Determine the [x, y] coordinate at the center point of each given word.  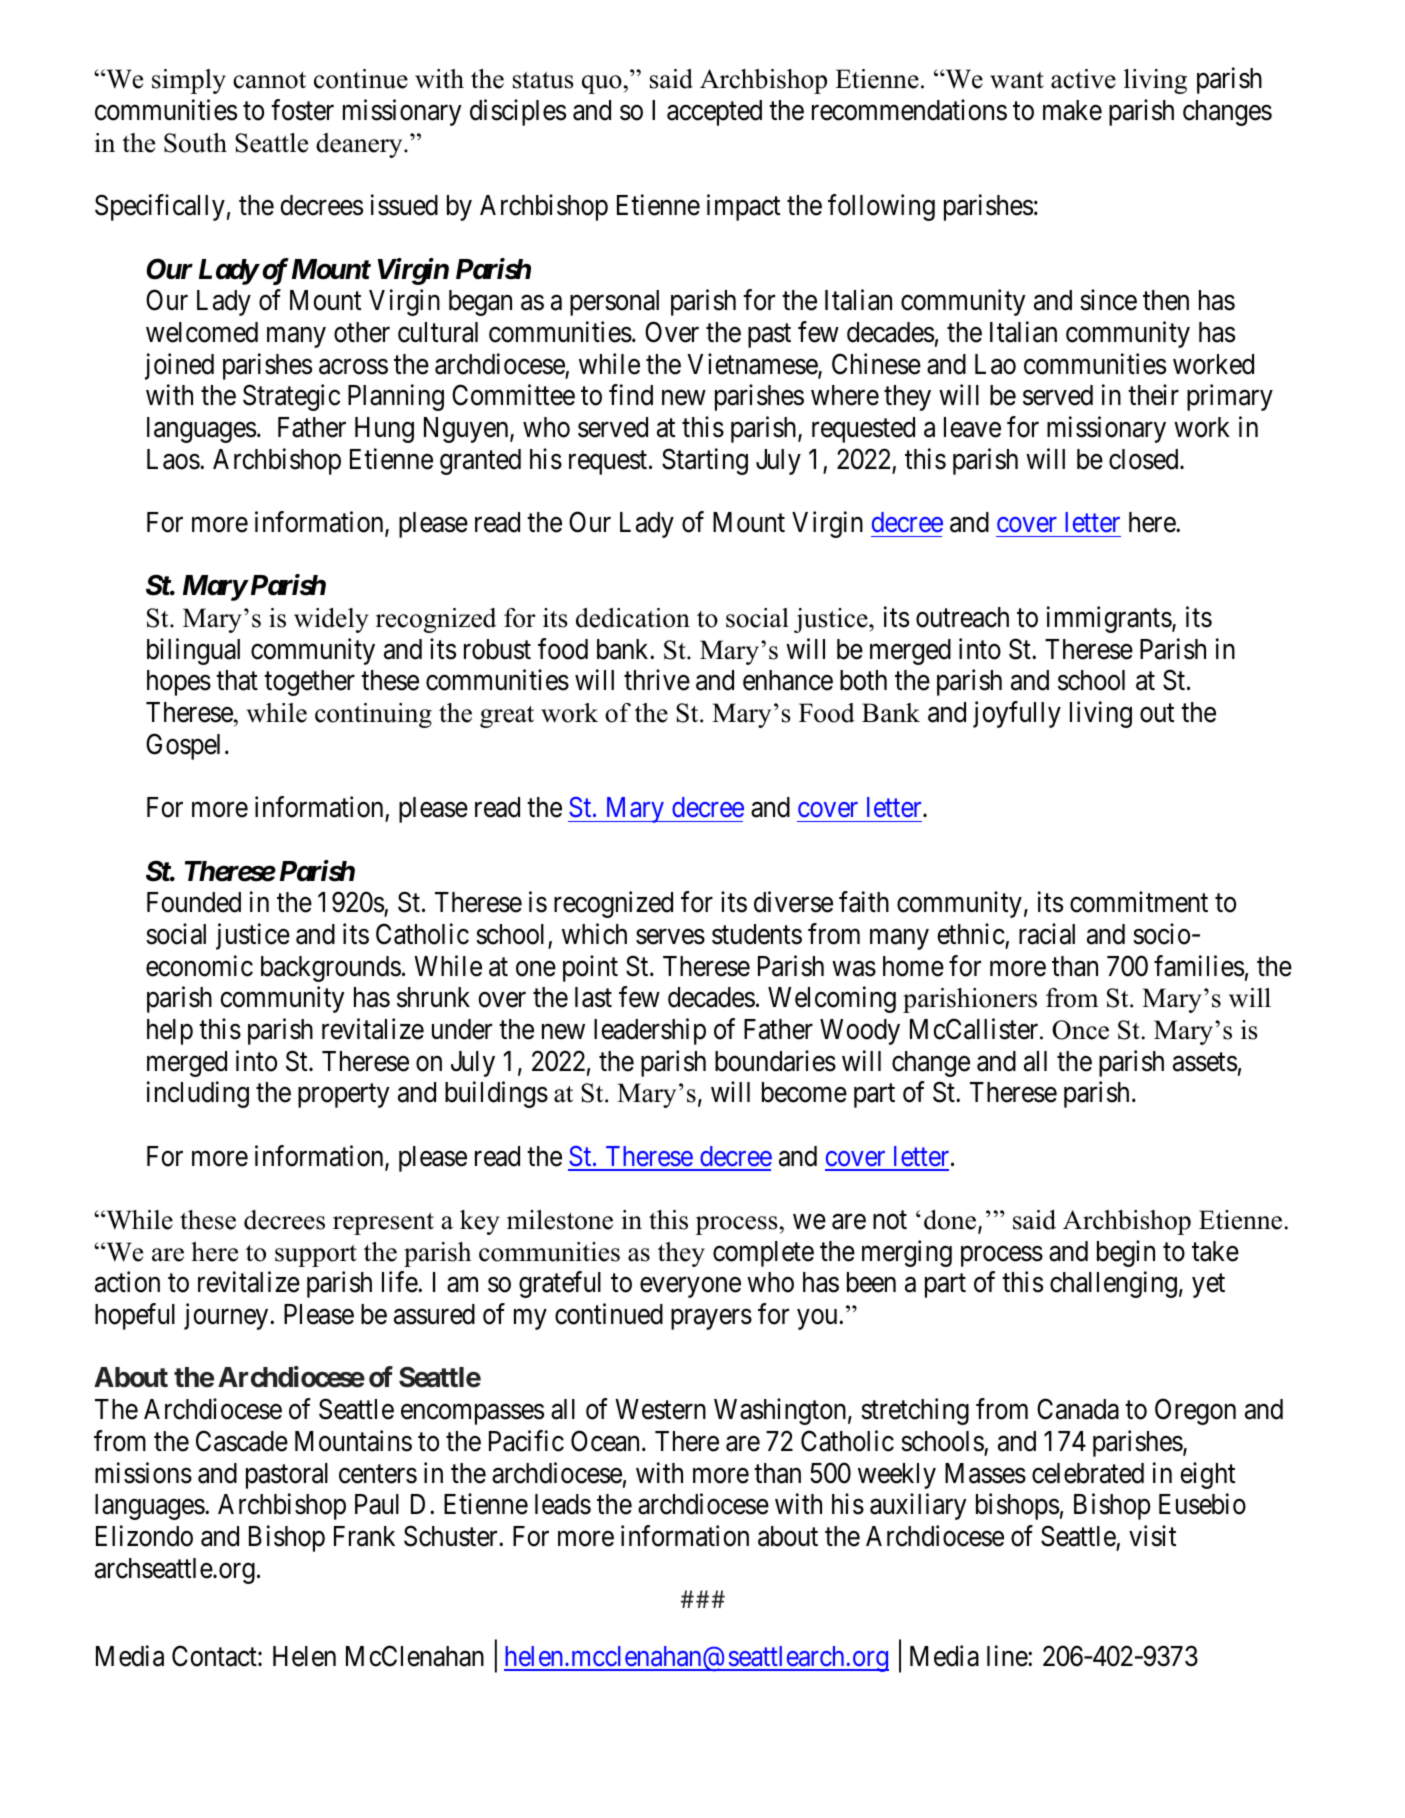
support [316, 1256]
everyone [690, 1288]
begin [1126, 1253]
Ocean [605, 1441]
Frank [364, 1536]
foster [302, 110]
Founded [194, 902]
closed [1145, 459]
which [594, 934]
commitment [1139, 902]
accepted [714, 113]
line [1008, 1656]
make [1072, 110]
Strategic [291, 398]
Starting [705, 461]
